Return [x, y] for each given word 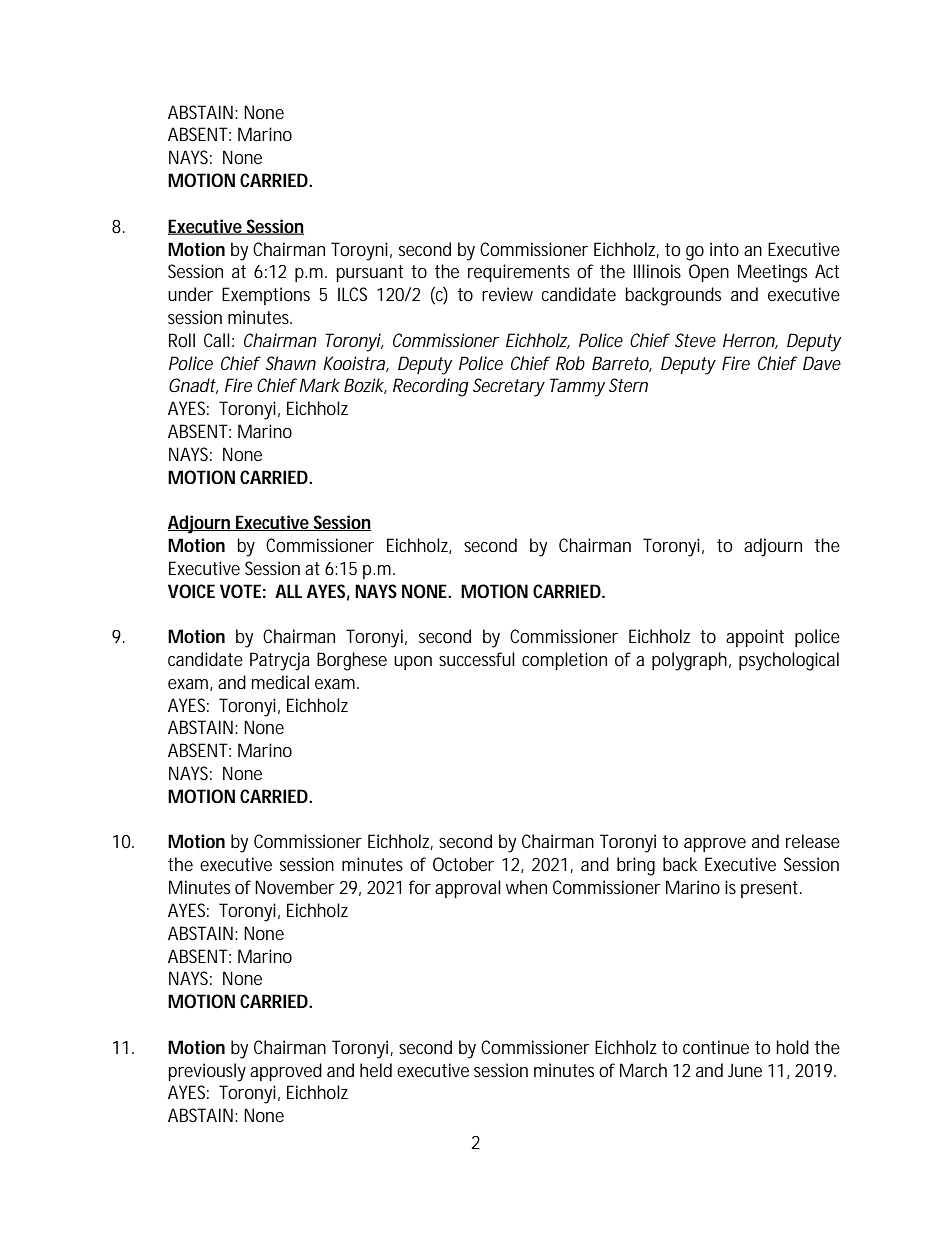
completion [564, 661]
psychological [789, 661]
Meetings [772, 273]
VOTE [240, 591]
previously [207, 1072]
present [771, 889]
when [526, 887]
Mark [319, 385]
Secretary [509, 387]
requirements [519, 273]
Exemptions [266, 296]
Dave [822, 363]
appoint [755, 638]
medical [280, 682]
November [295, 887]
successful [477, 659]
